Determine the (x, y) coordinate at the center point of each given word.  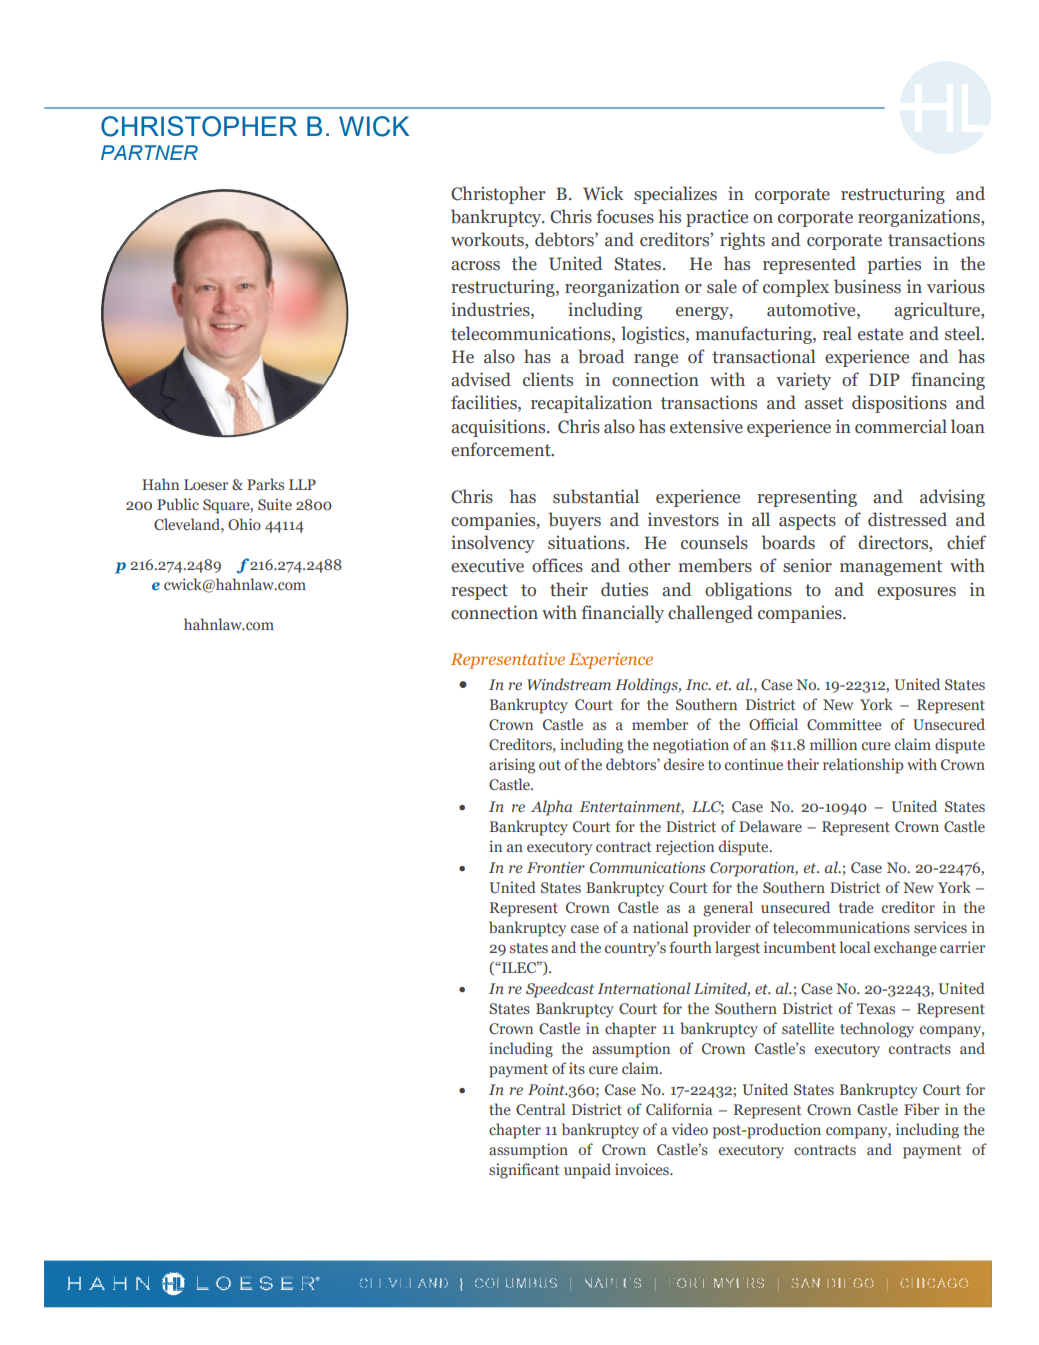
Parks (265, 484)
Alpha (551, 808)
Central (540, 1109)
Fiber (921, 1109)
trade (856, 907)
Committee (844, 724)
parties (894, 265)
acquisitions (499, 428)
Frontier (556, 867)
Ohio (244, 524)
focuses (625, 216)
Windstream (569, 684)
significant (524, 1171)
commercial (901, 426)
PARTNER (149, 152)
